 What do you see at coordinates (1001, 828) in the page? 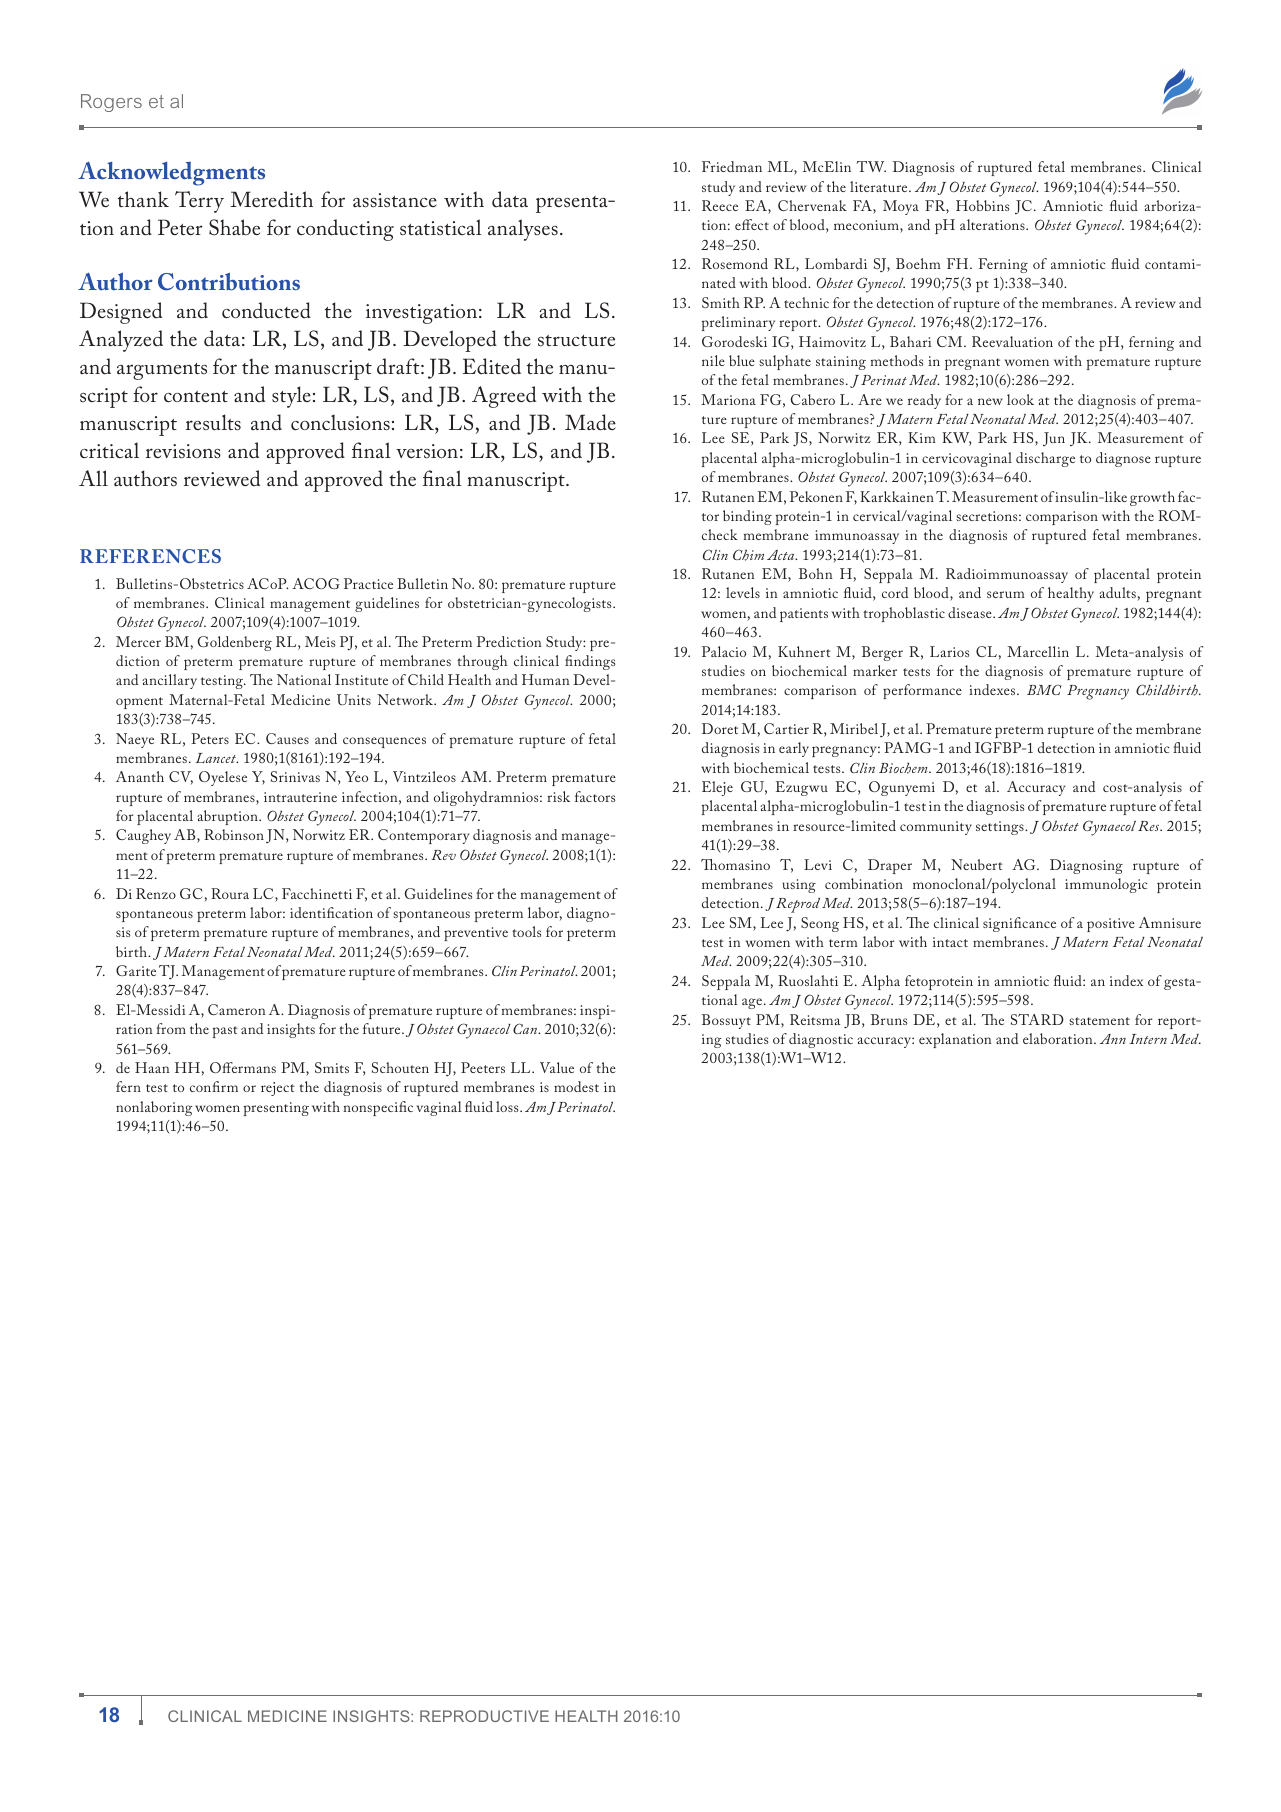
I see `settings` at bounding box center [1001, 828].
